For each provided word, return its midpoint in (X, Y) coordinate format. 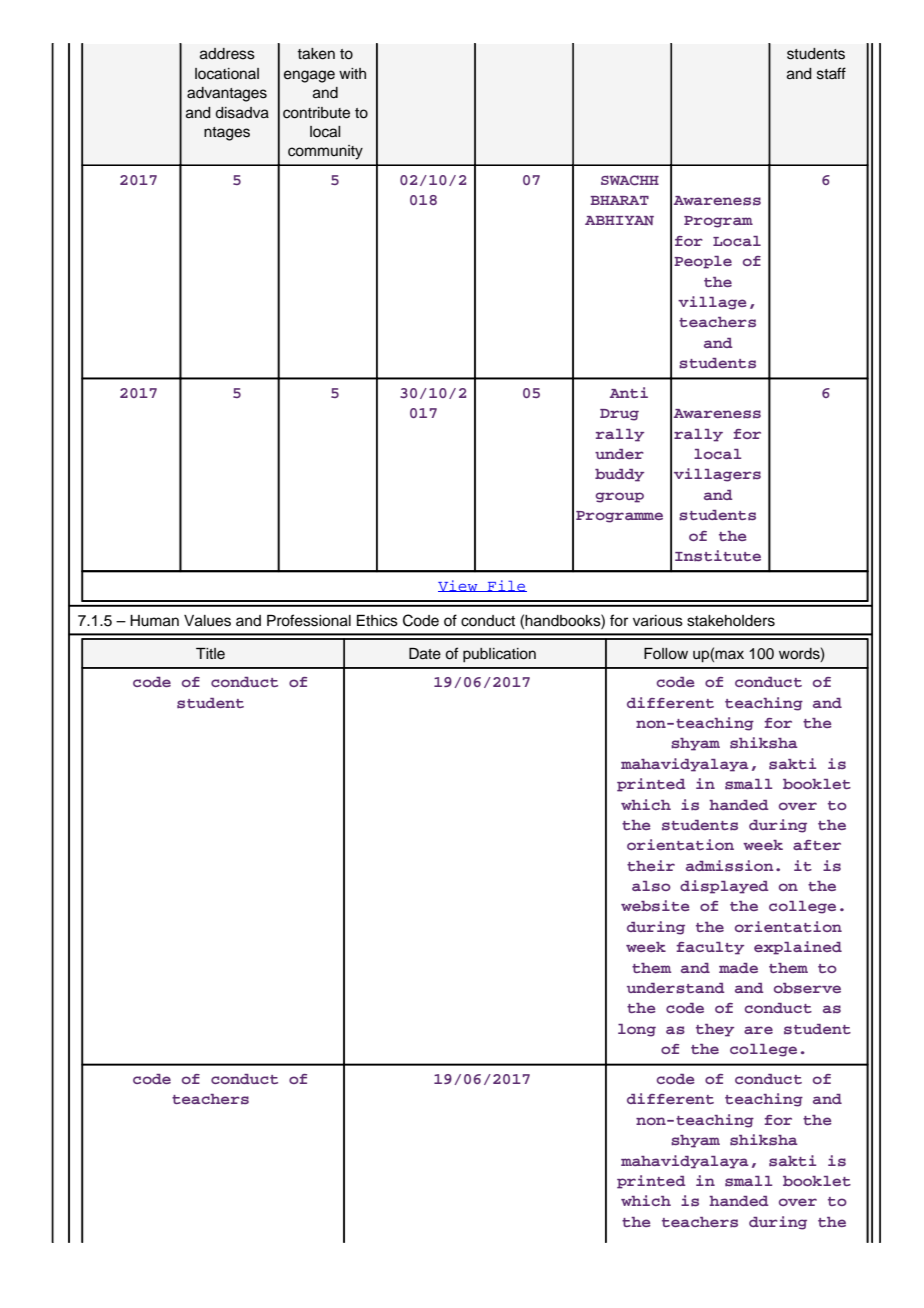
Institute (718, 555)
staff (831, 73)
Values (207, 621)
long (637, 1030)
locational (227, 74)
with (352, 73)
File (506, 586)
